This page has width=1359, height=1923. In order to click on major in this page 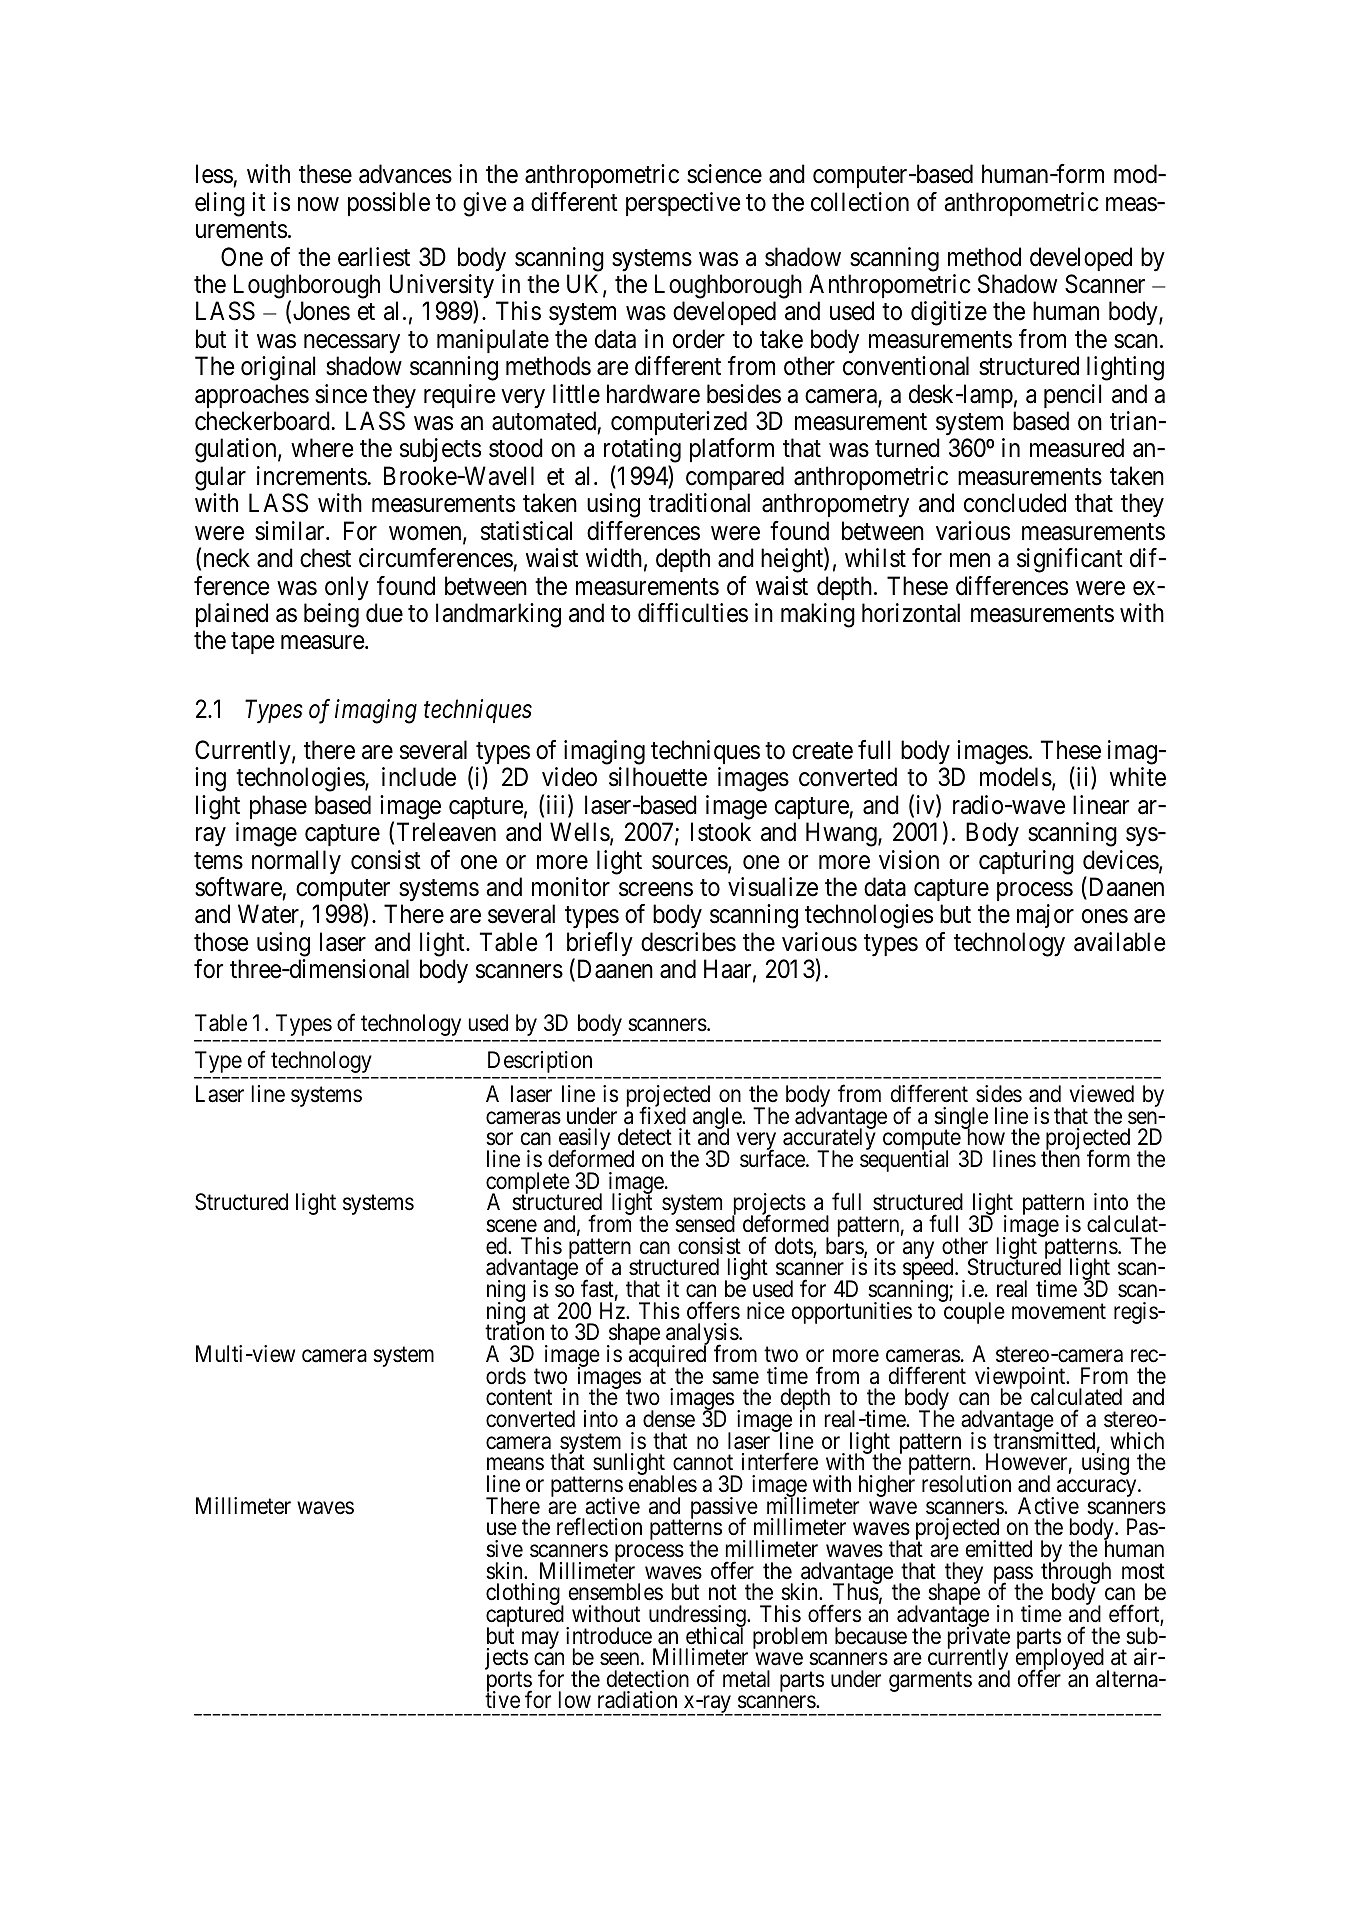, I will do `click(1045, 916)`.
